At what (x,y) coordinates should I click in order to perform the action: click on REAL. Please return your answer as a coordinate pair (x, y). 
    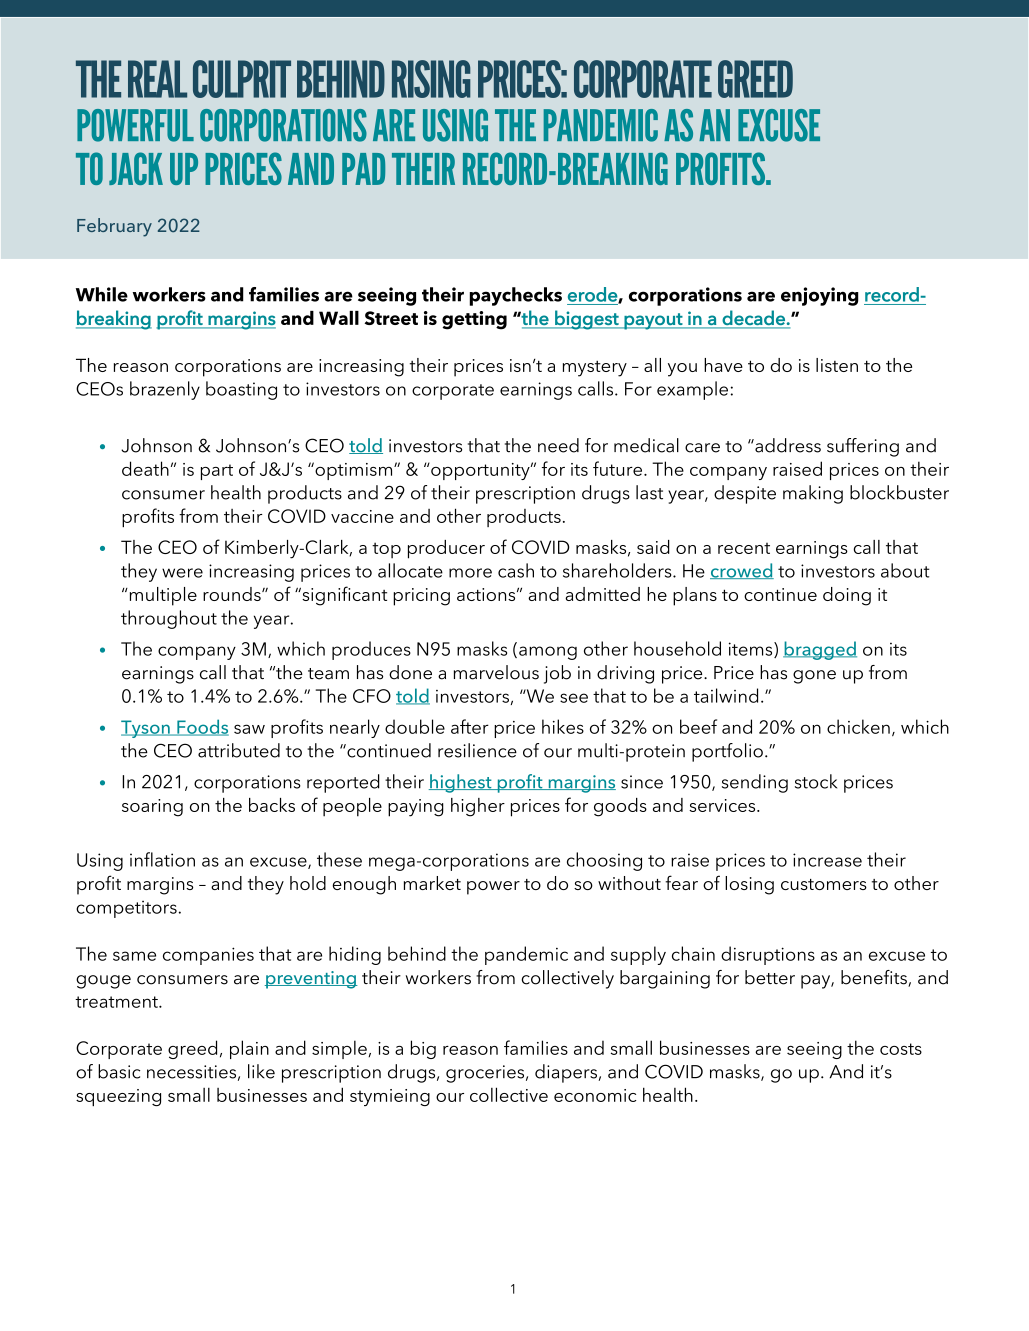
    Looking at the image, I should click on (157, 79).
